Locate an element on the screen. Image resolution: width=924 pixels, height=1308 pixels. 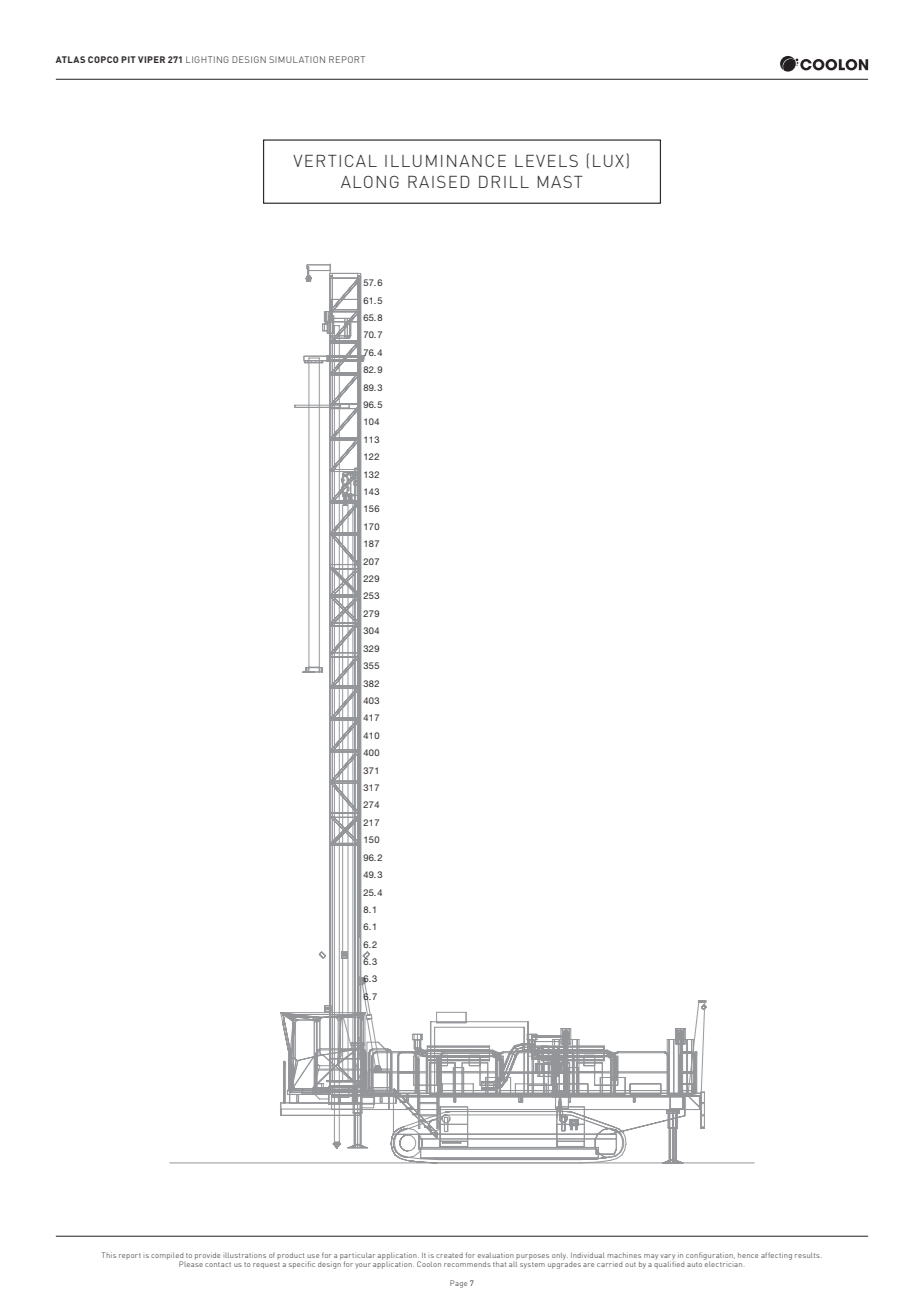
provide is located at coordinates (207, 1256).
